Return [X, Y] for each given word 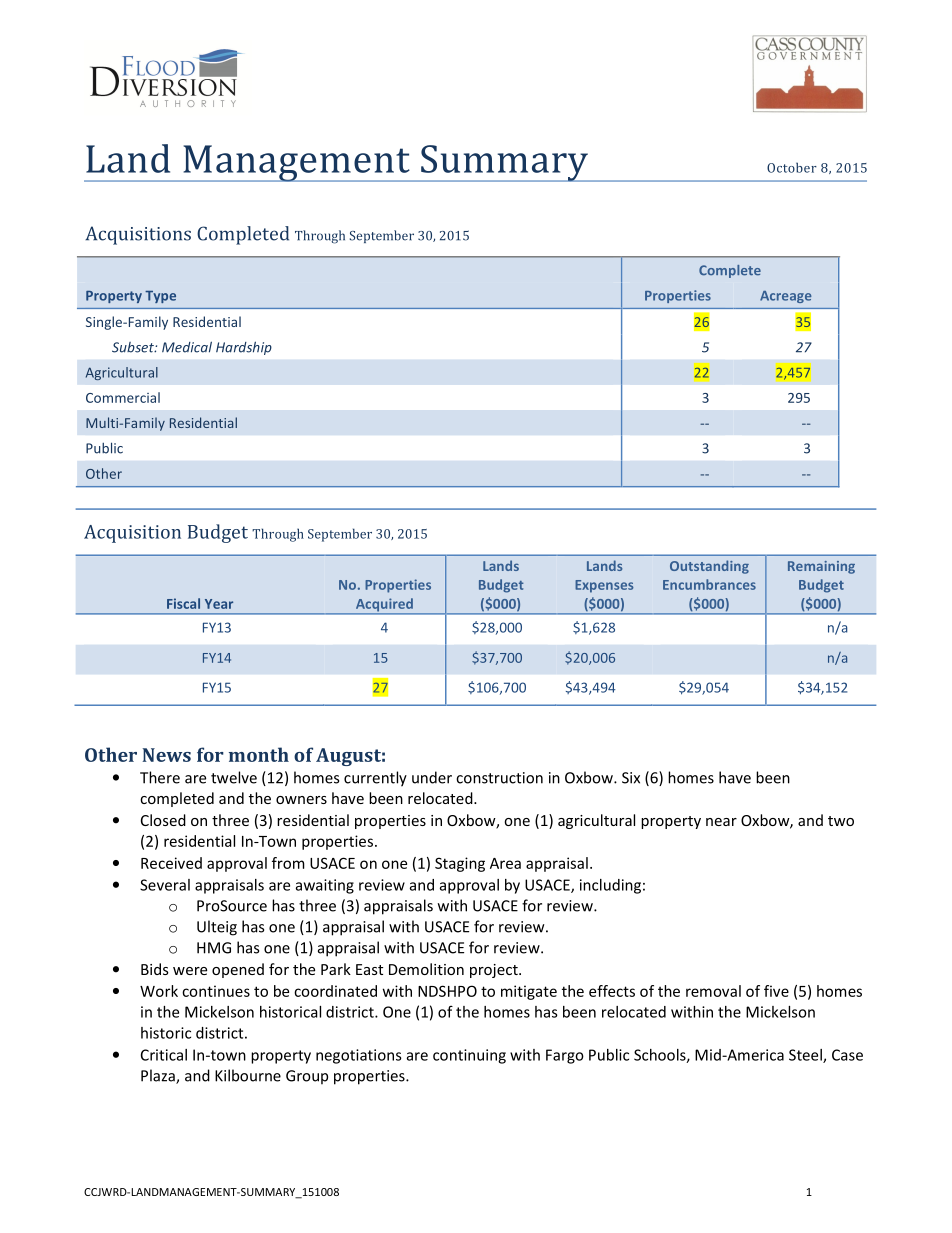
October [792, 167]
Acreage [786, 297]
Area [505, 863]
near [721, 822]
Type [160, 297]
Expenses [604, 586]
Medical [187, 347]
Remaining [821, 567]
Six [631, 778]
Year [219, 604]
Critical [164, 1055]
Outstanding [709, 567]
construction [499, 778]
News [166, 755]
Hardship [244, 348]
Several [165, 885]
